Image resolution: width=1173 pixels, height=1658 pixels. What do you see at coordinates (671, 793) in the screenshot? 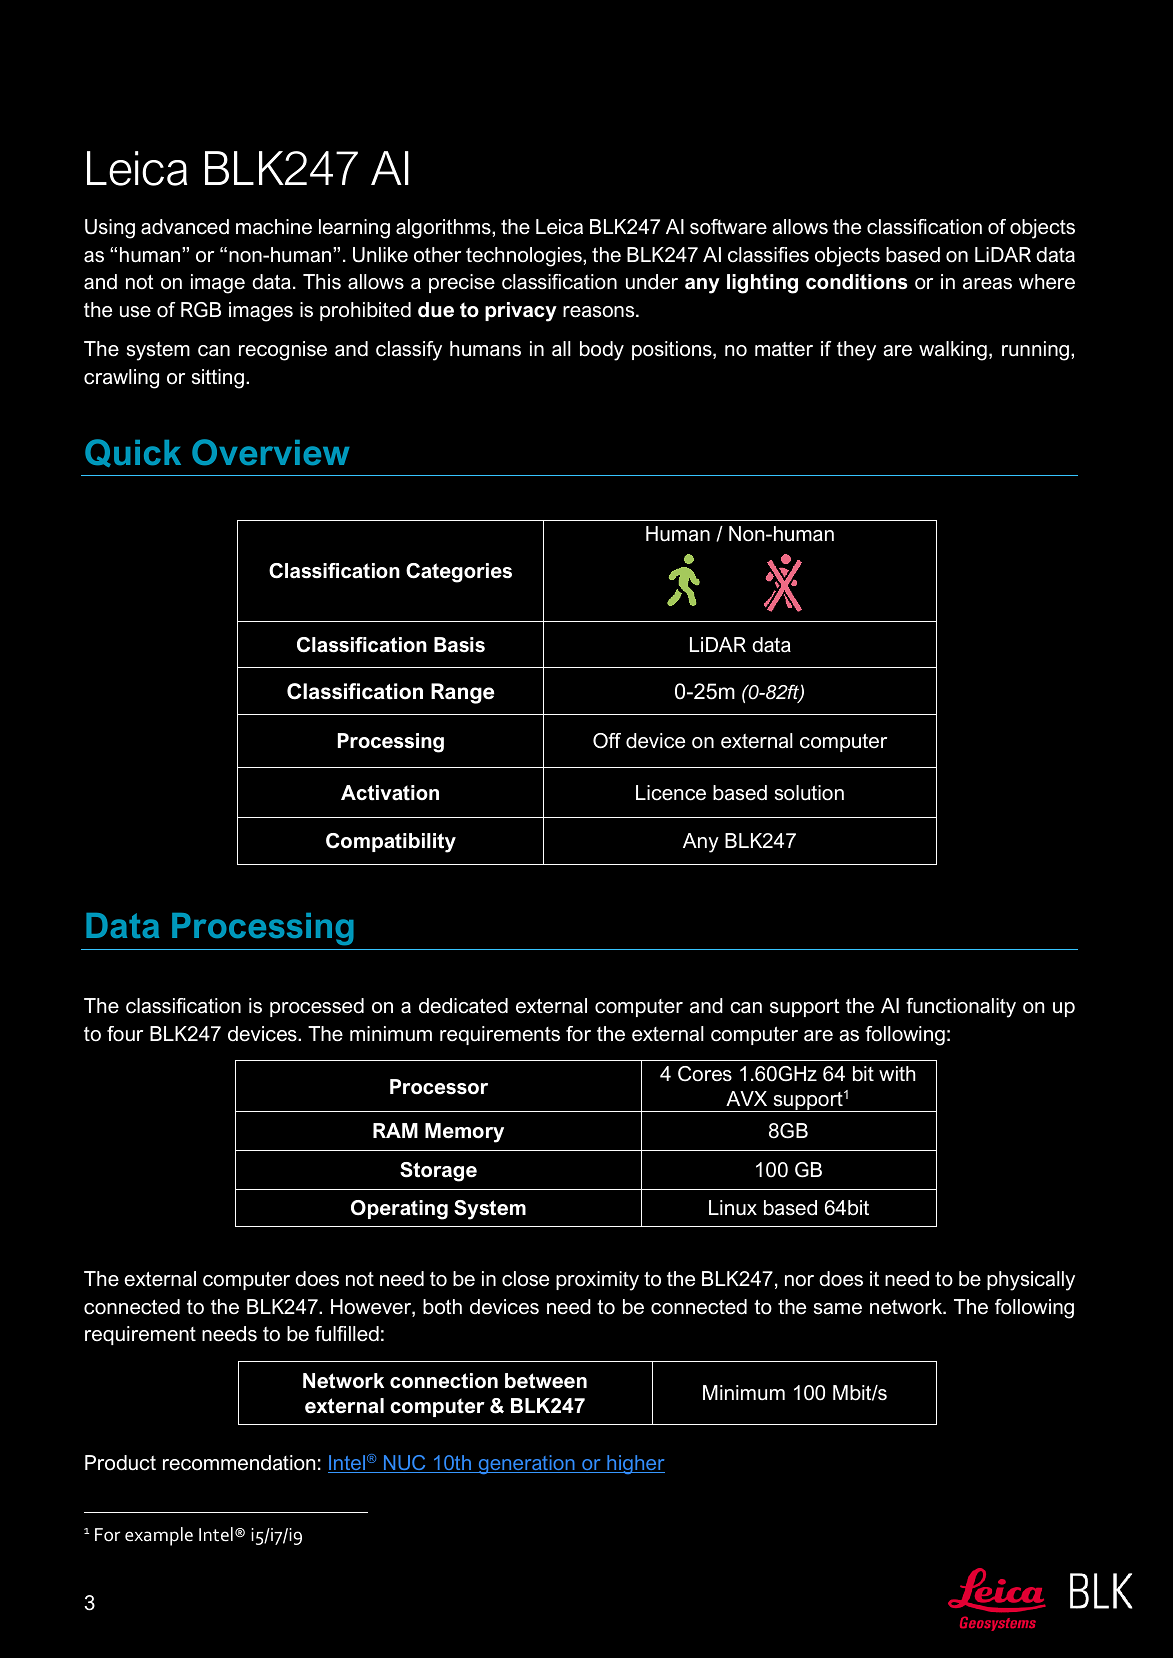
I see `Licence` at bounding box center [671, 793].
